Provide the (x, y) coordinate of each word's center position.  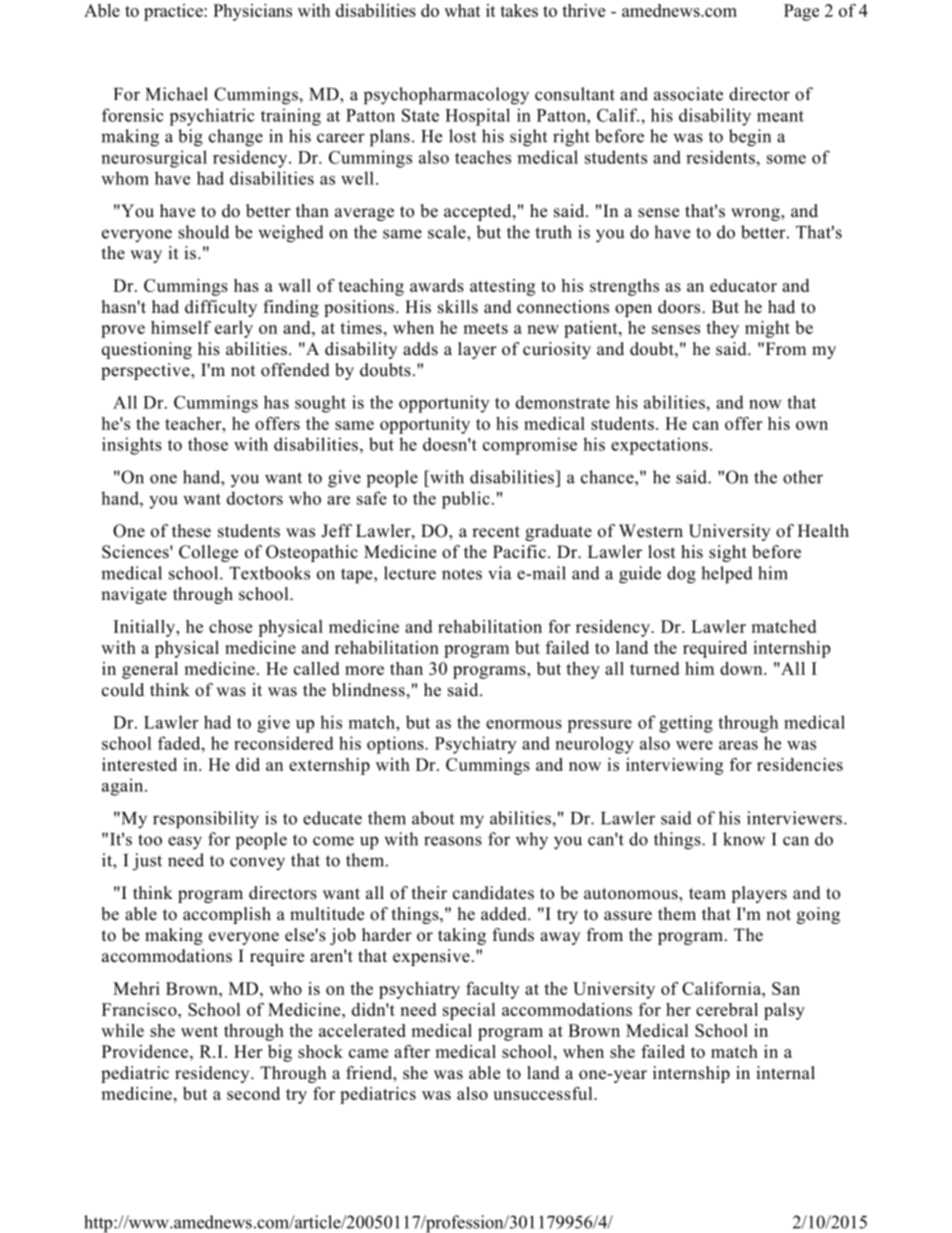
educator (743, 285)
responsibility (206, 820)
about (433, 818)
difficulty (221, 308)
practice (174, 12)
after (412, 1051)
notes (462, 574)
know (744, 839)
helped (727, 575)
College (208, 553)
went (199, 1031)
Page (801, 12)
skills (458, 307)
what (462, 10)
